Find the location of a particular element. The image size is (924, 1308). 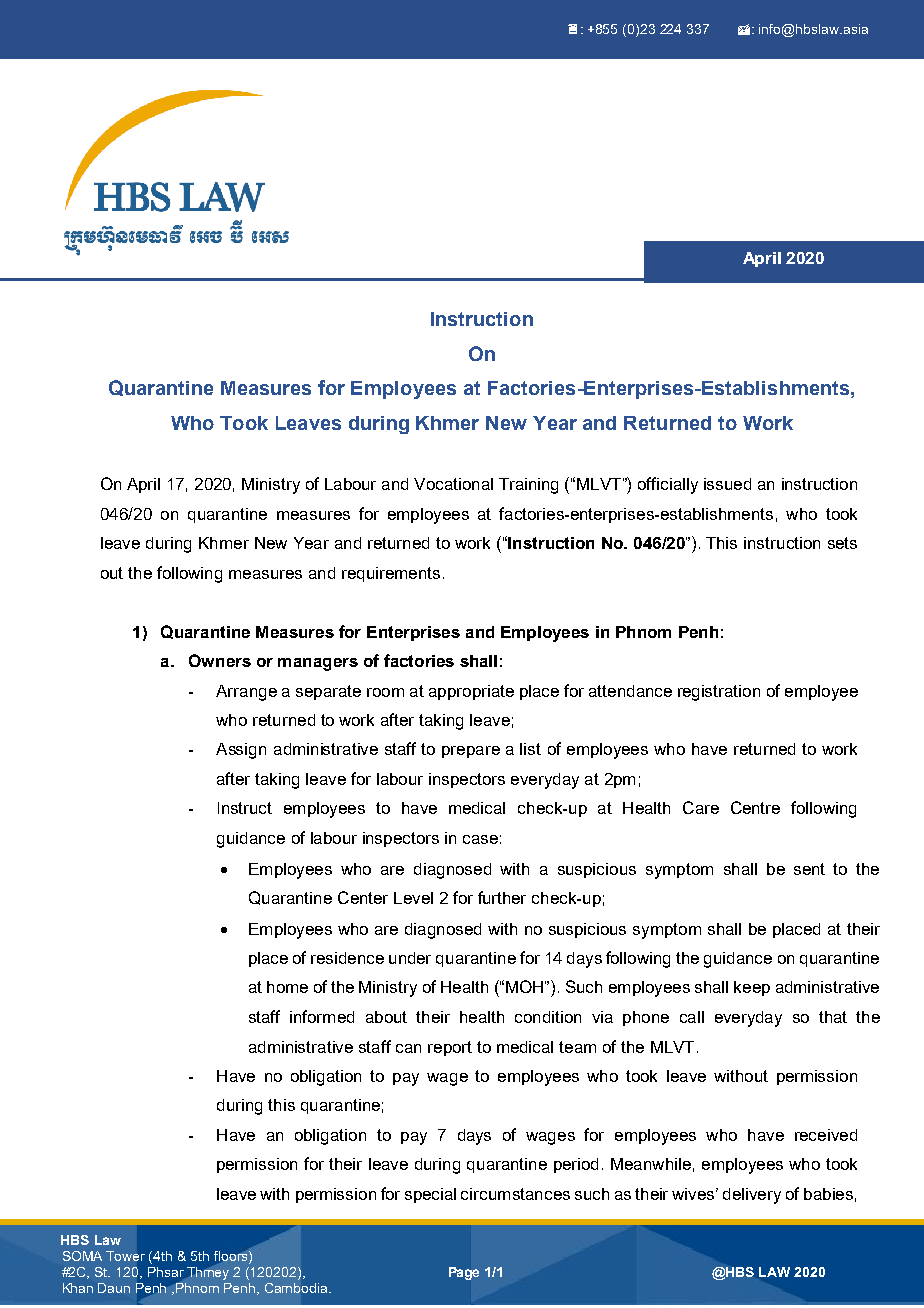

Vocational is located at coordinates (453, 484).
